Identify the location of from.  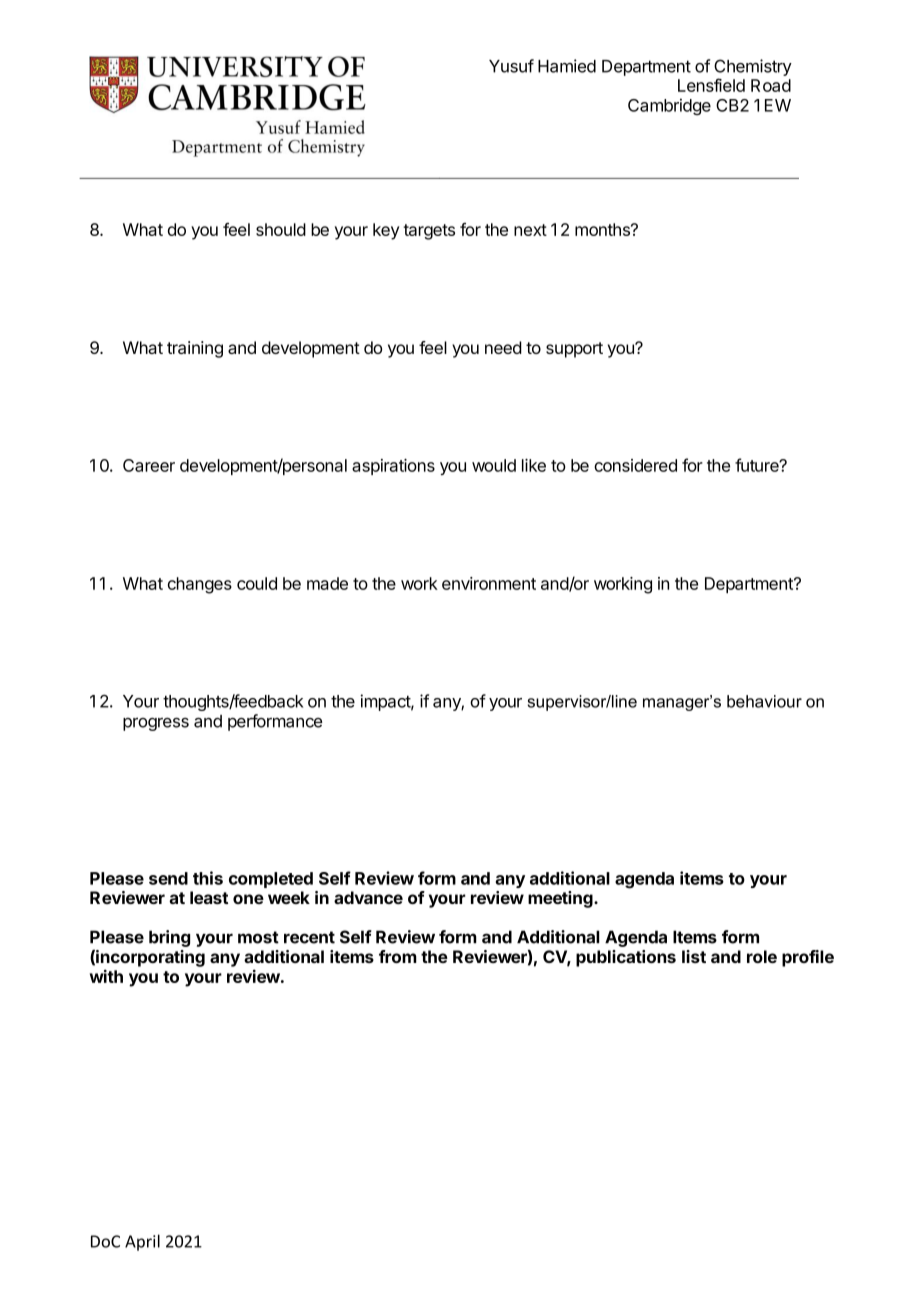
(398, 956).
